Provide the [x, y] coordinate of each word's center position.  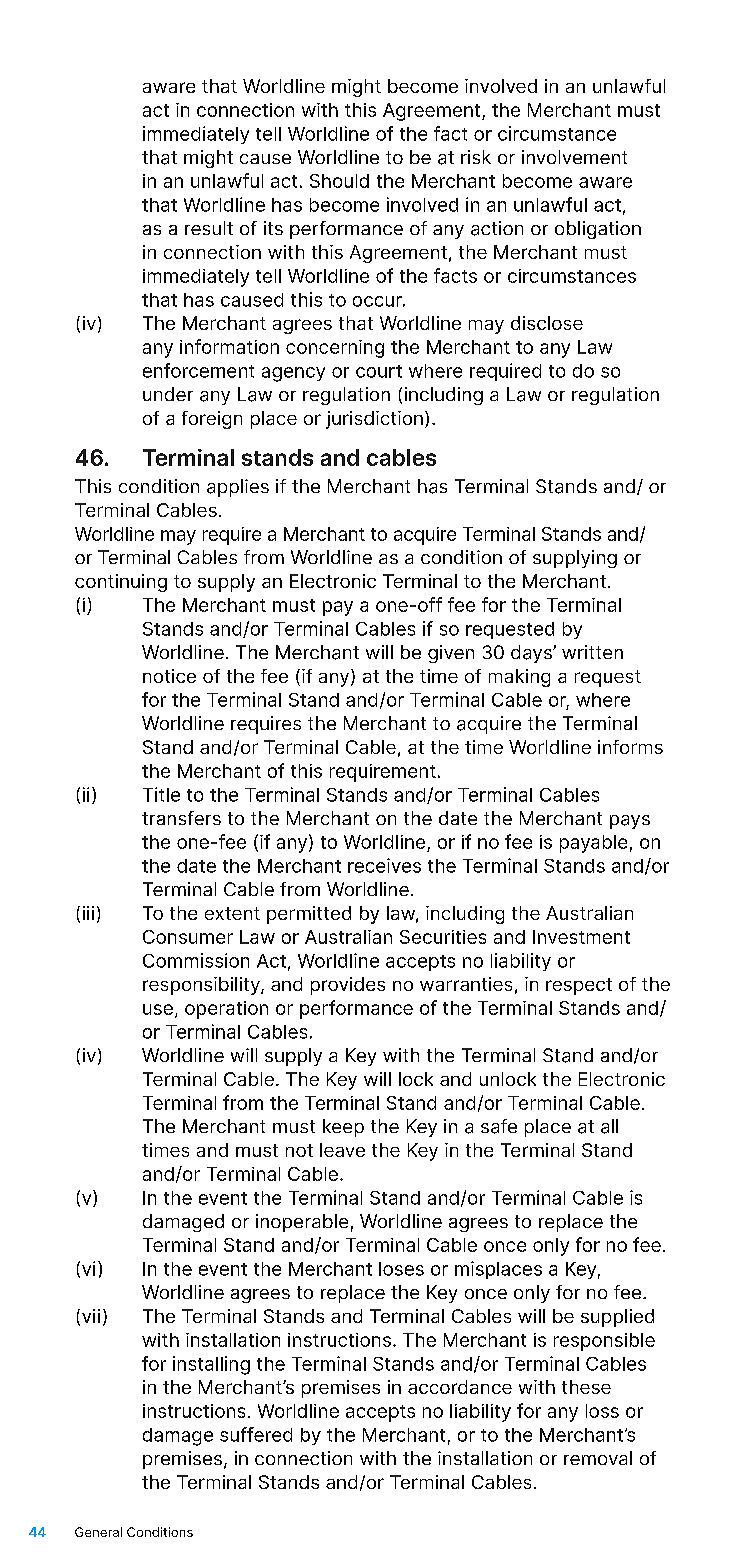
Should [339, 181]
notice [169, 676]
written [592, 652]
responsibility [202, 986]
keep [343, 1128]
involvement [574, 157]
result [209, 228]
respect [579, 986]
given [451, 654]
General [98, 1532]
